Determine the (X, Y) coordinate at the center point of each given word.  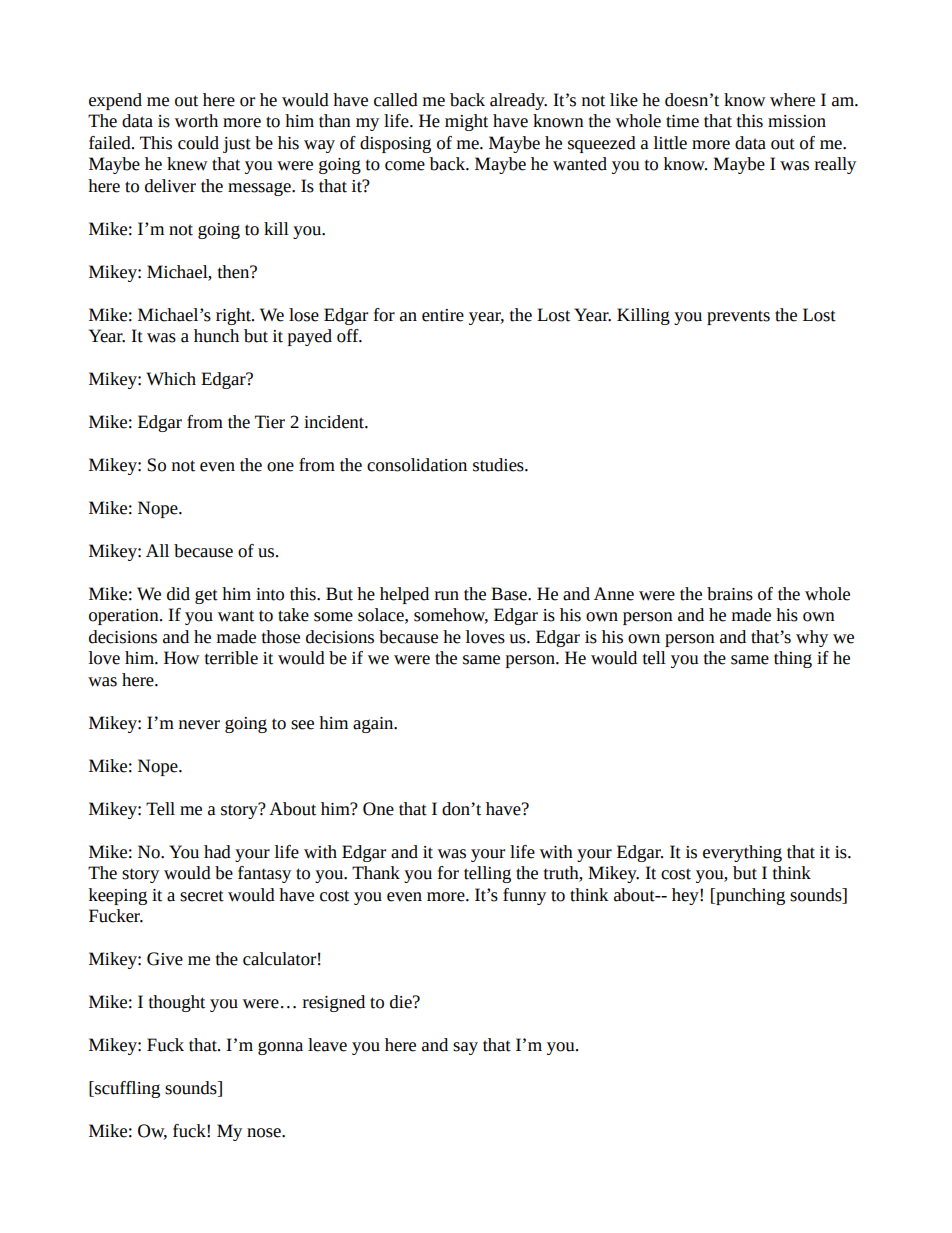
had (217, 852)
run (447, 596)
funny (524, 896)
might (466, 122)
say (465, 1048)
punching (749, 896)
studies (499, 465)
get (206, 596)
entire (443, 315)
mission (797, 121)
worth (196, 121)
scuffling (126, 1089)
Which (171, 379)
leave (327, 1045)
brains (730, 594)
